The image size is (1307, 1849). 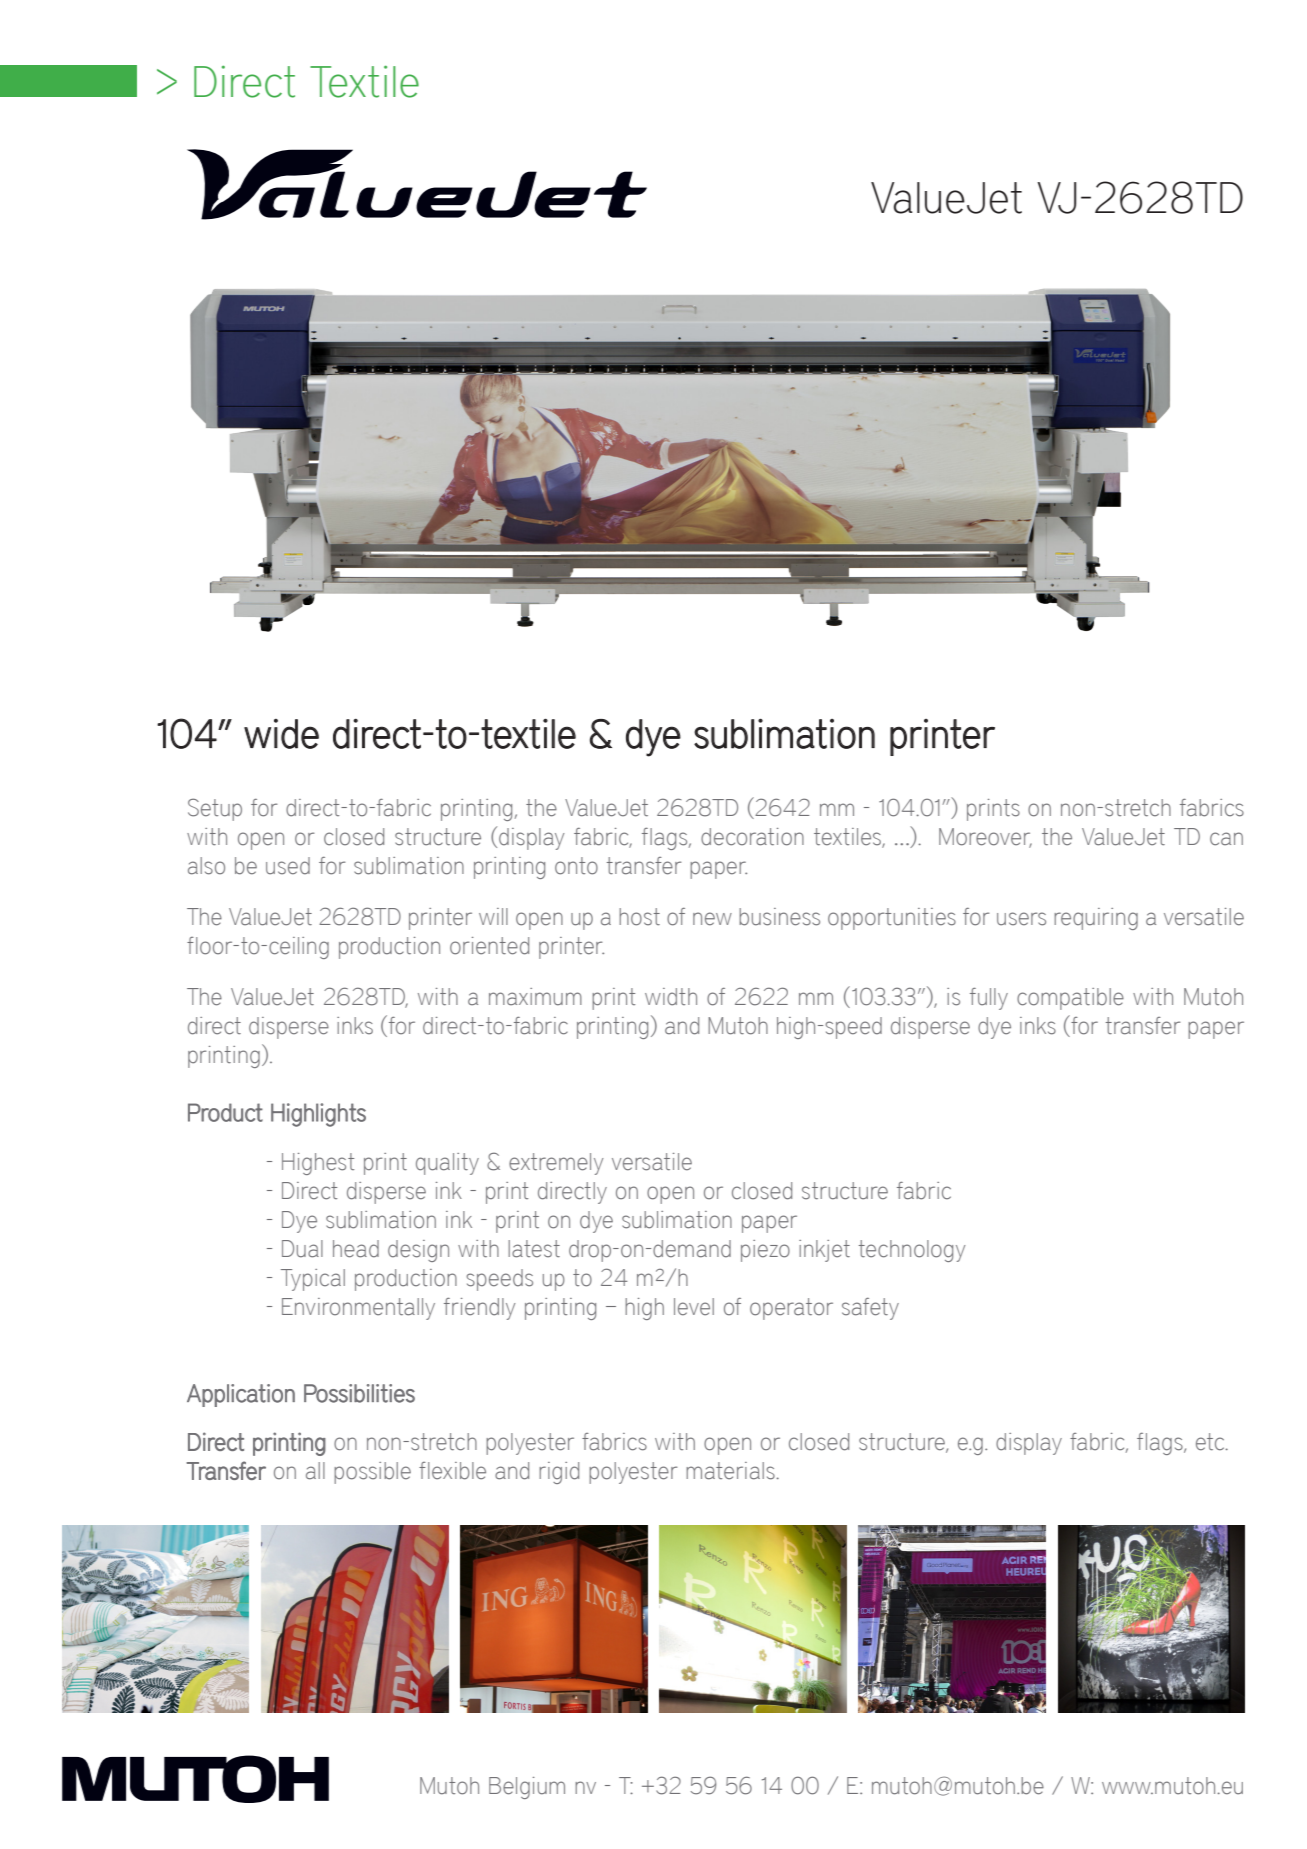 What do you see at coordinates (302, 1249) in the page?
I see `Dual` at bounding box center [302, 1249].
